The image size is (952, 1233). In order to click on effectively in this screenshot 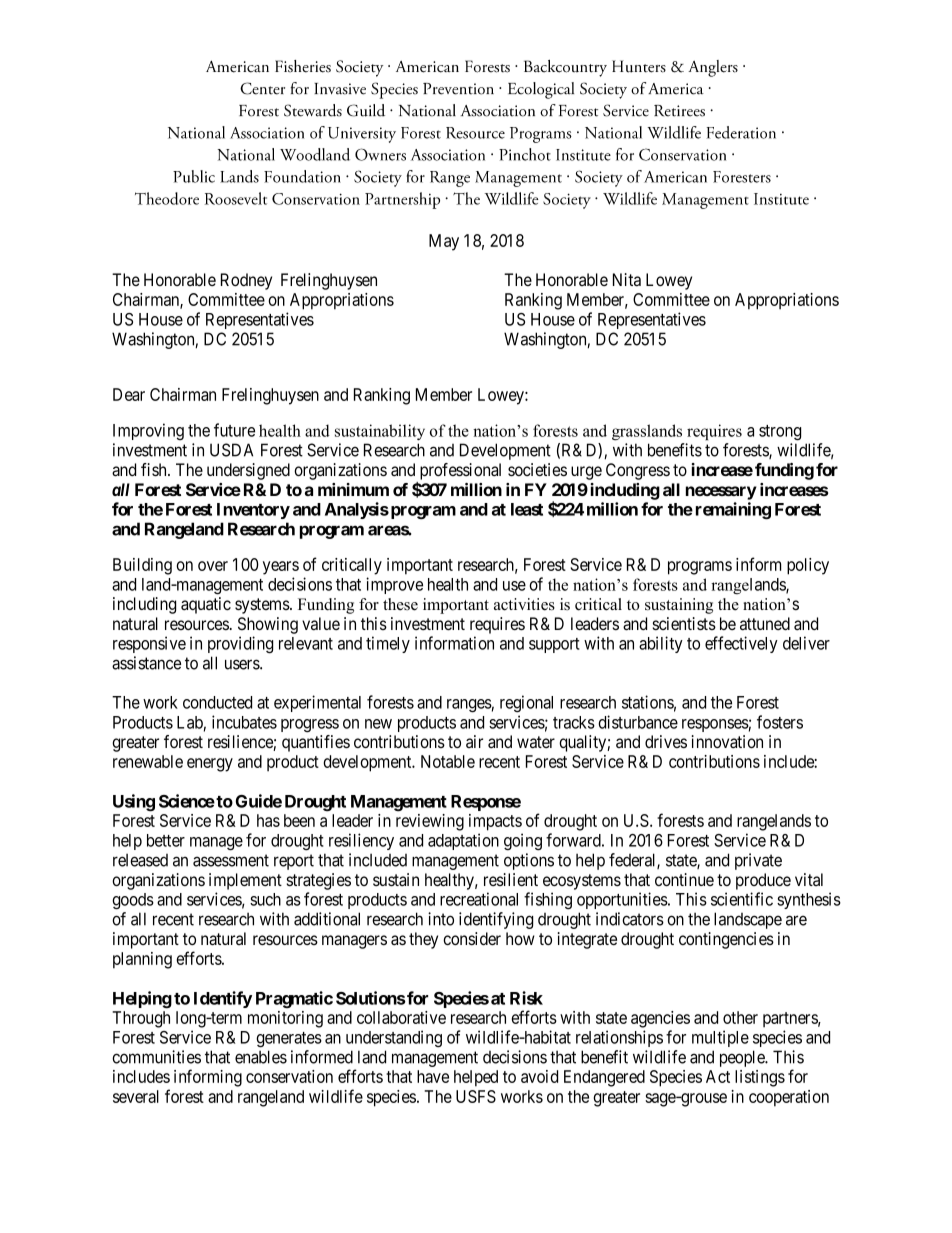, I will do `click(741, 644)`.
